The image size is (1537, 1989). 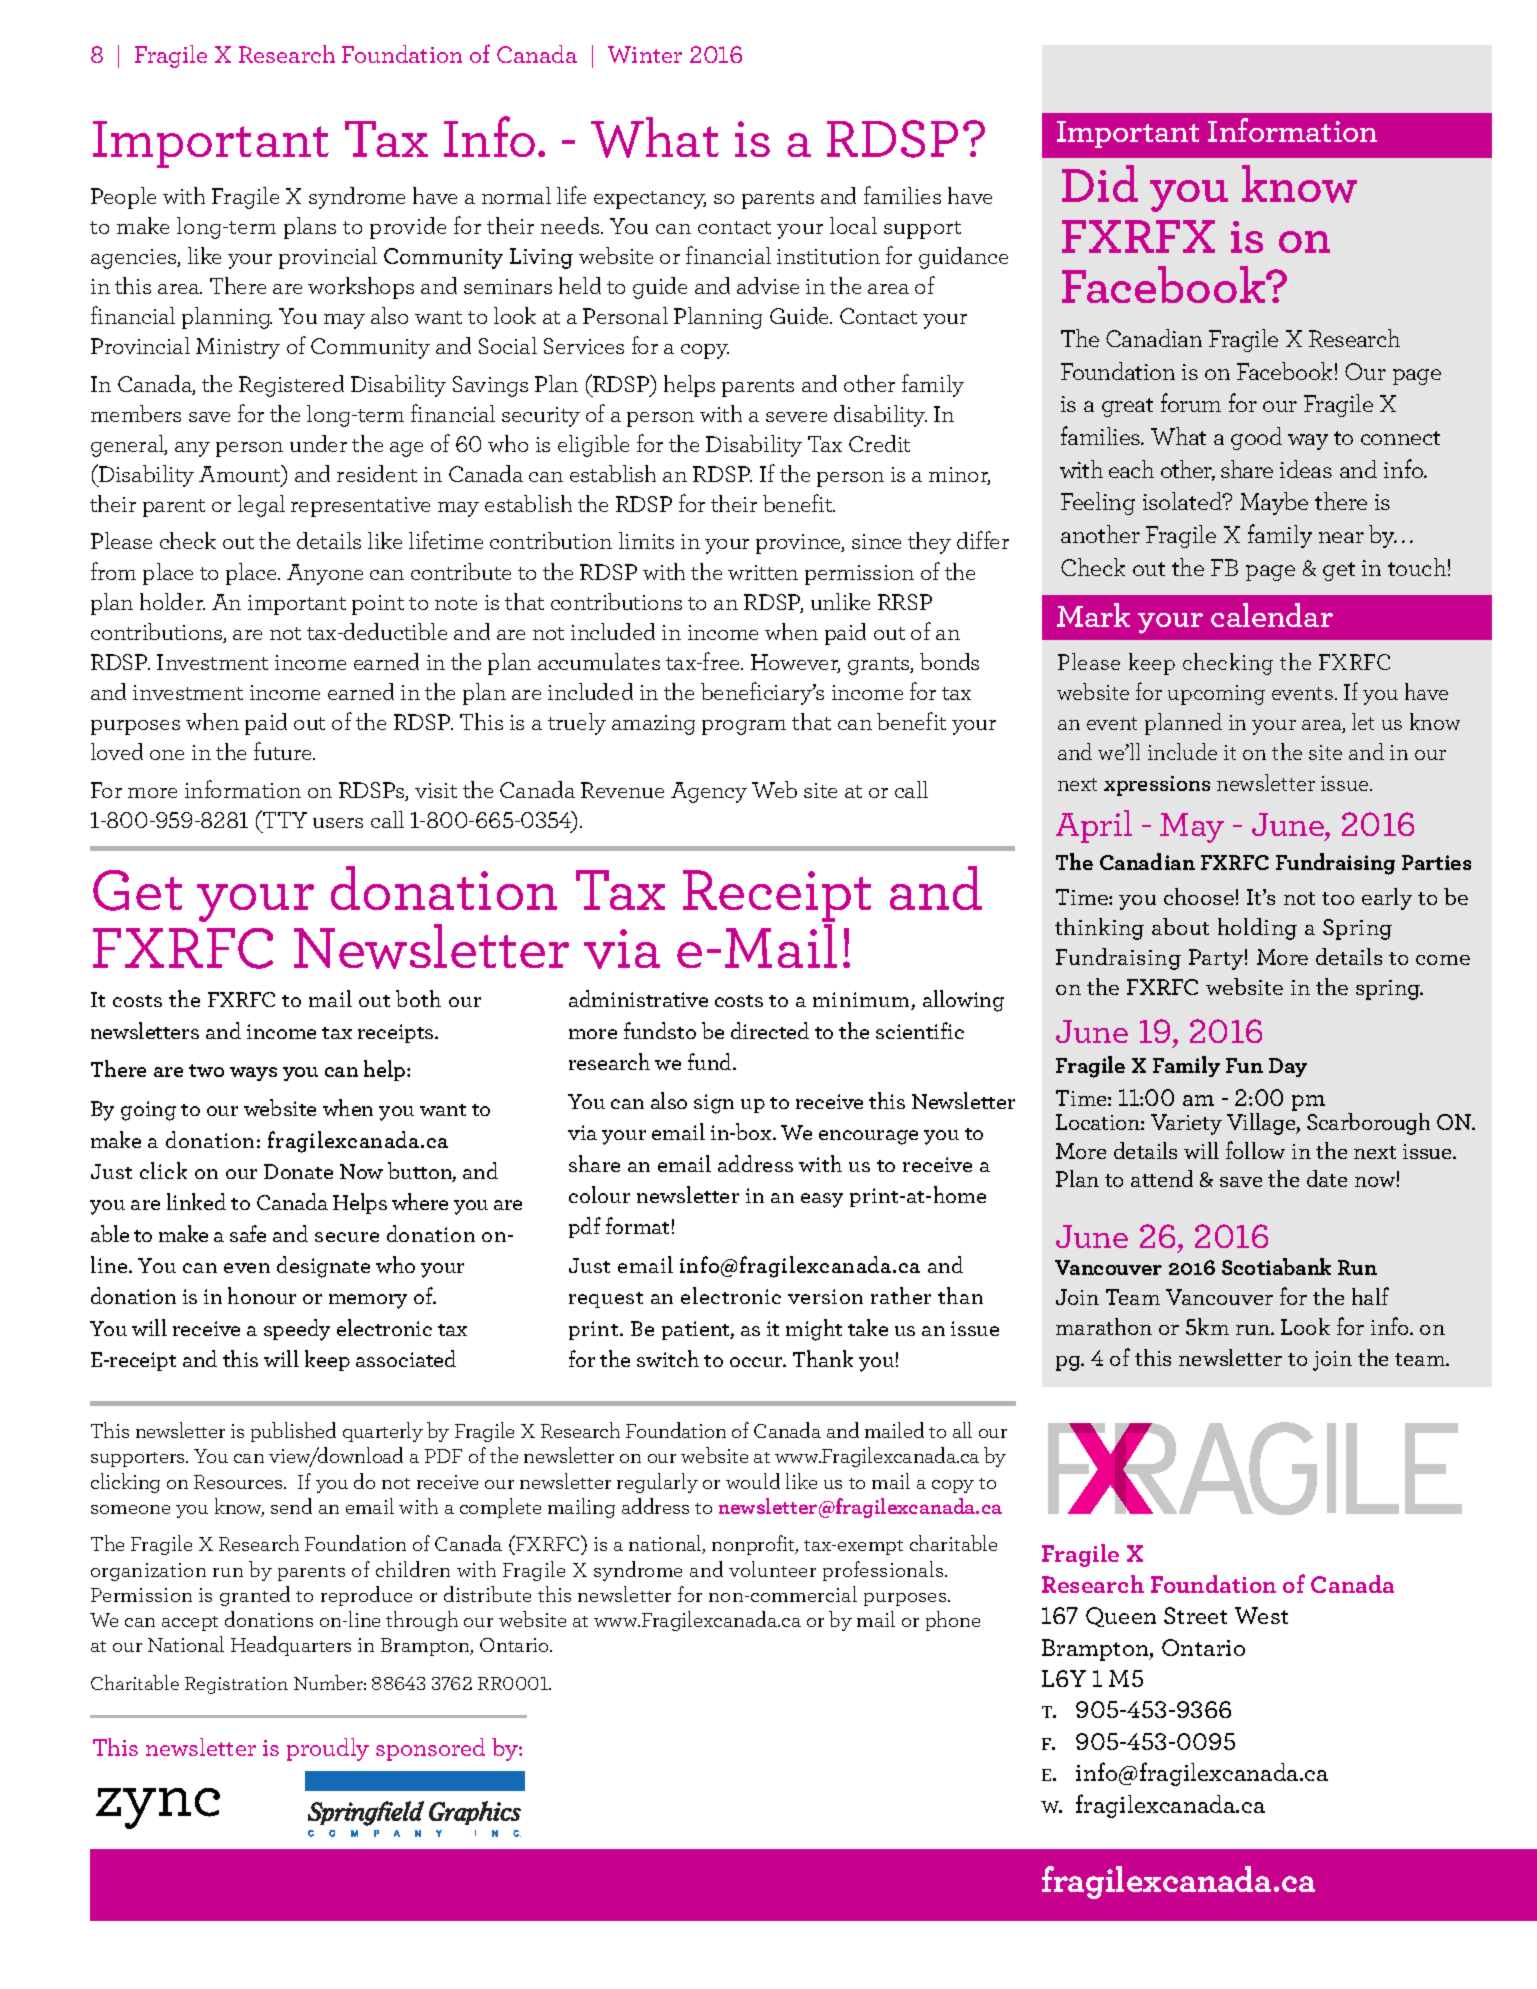 What do you see at coordinates (795, 663) in the screenshot?
I see `However` at bounding box center [795, 663].
